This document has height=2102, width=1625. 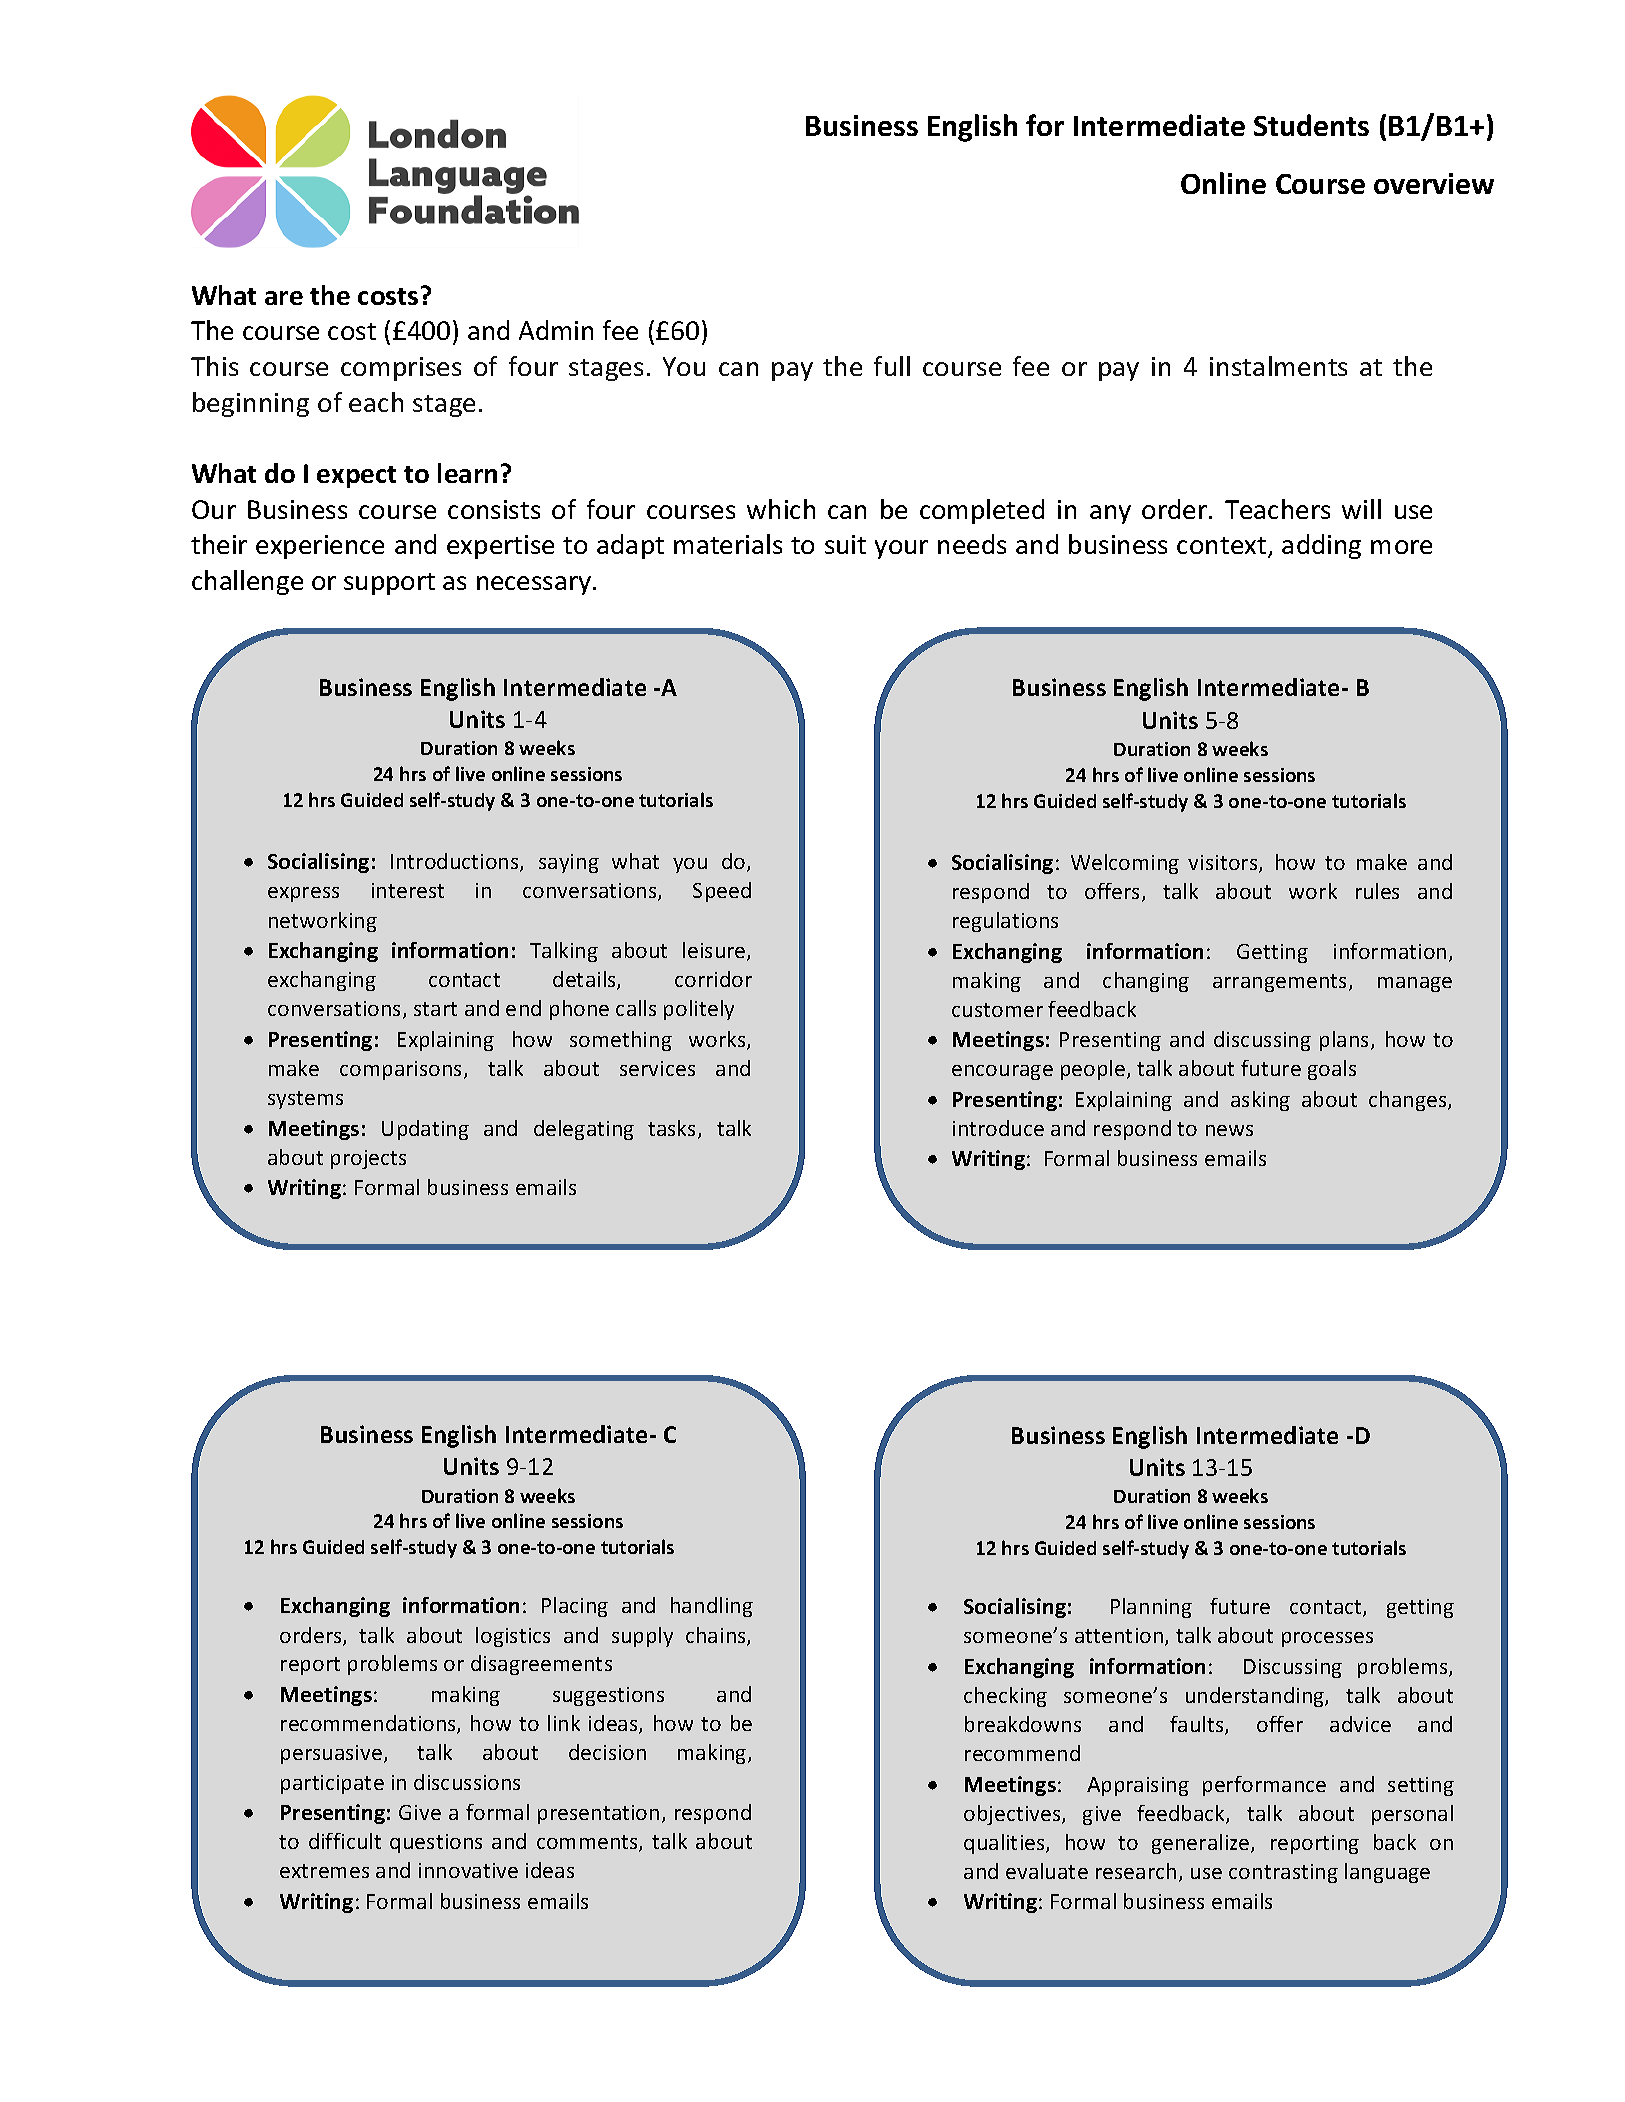 What do you see at coordinates (1281, 983) in the document?
I see `arrangements` at bounding box center [1281, 983].
